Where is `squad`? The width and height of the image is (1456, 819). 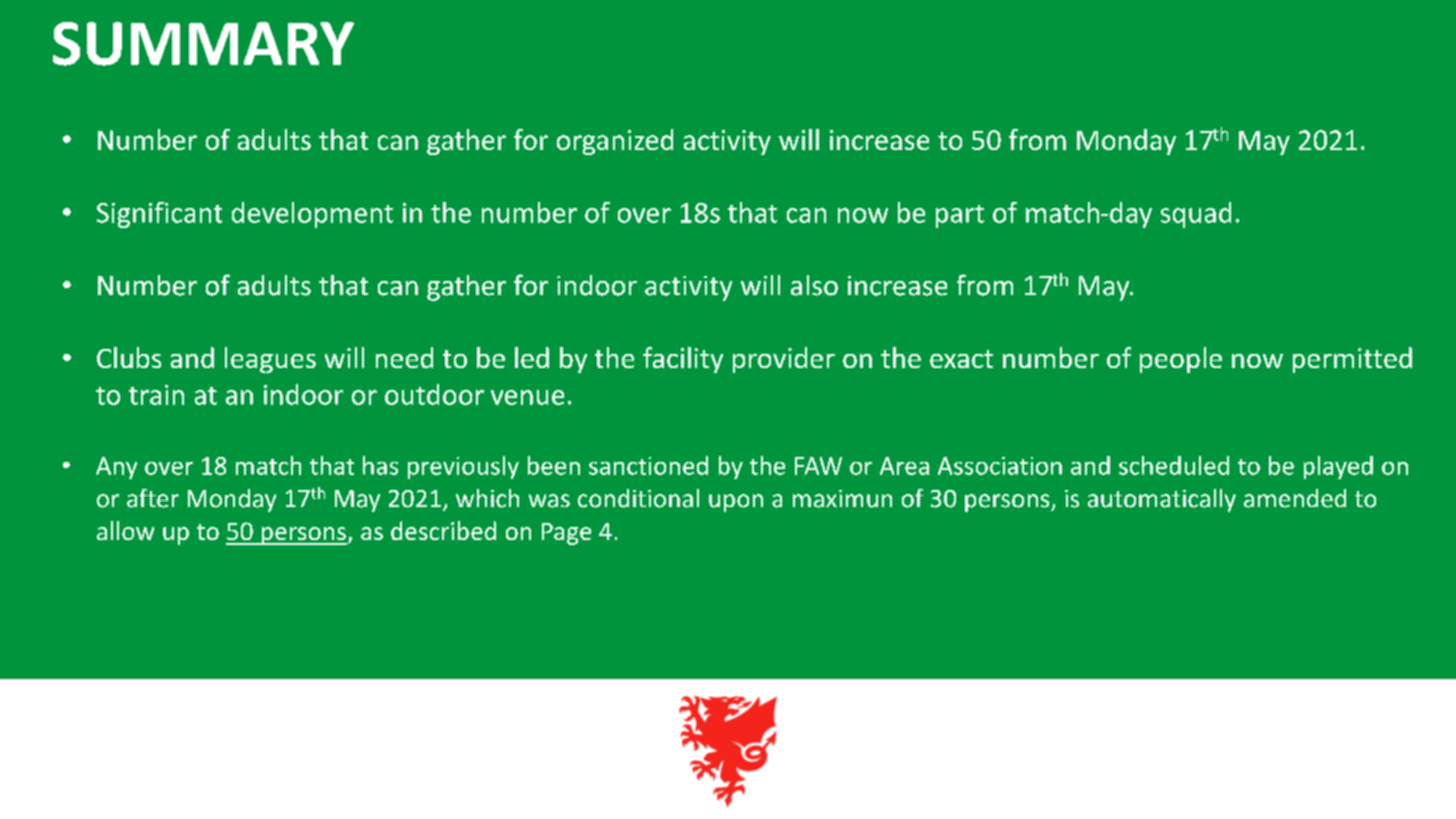
squad is located at coordinates (1196, 215).
